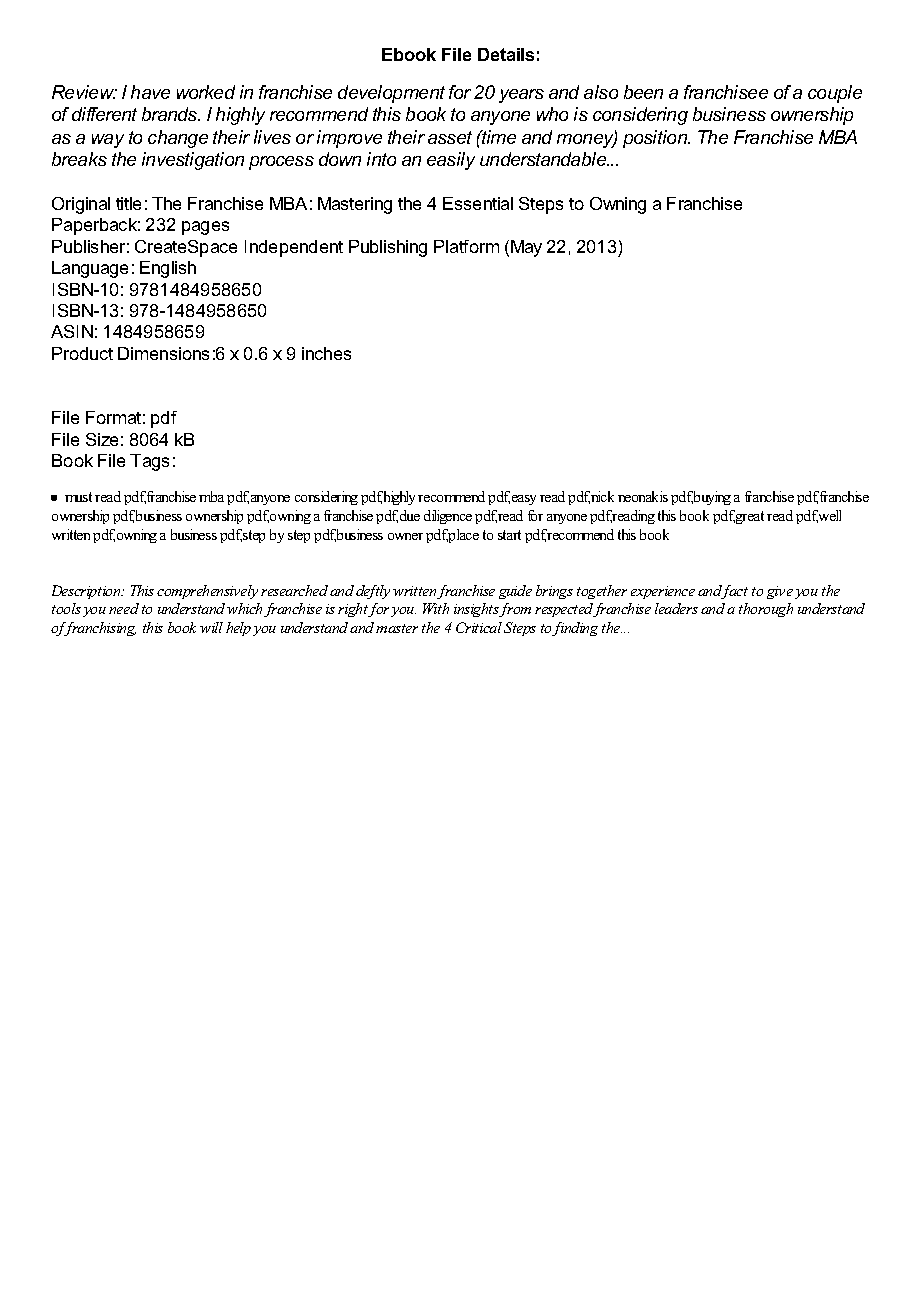  I want to click on Details, so click(506, 54).
